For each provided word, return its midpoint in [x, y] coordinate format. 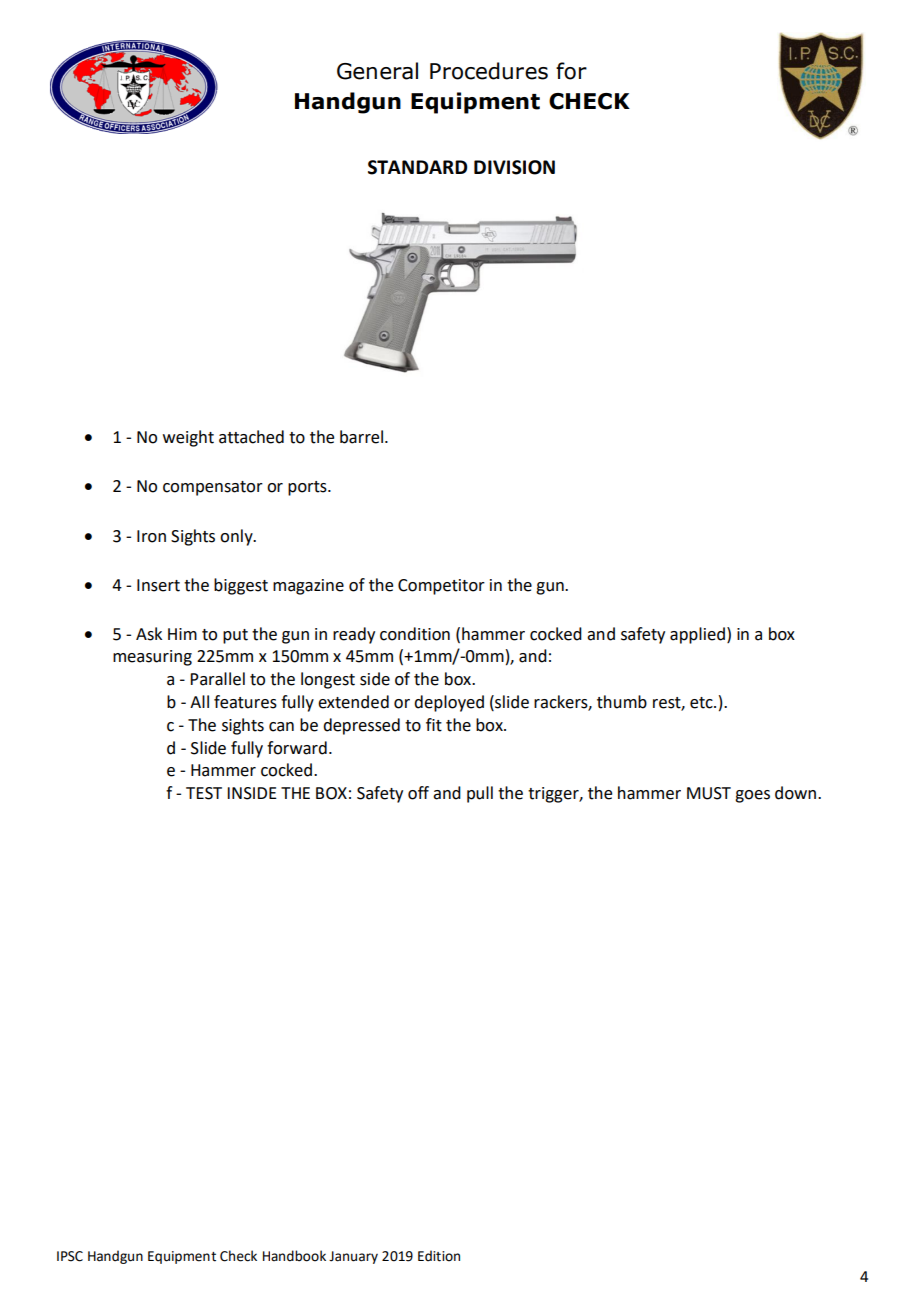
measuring [152, 658]
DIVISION [514, 167]
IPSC [70, 1256]
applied [699, 635]
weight [188, 438]
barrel [363, 437]
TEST [204, 793]
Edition [439, 1256]
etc [702, 703]
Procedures [489, 71]
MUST [709, 793]
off [418, 793]
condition [415, 634]
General [377, 71]
